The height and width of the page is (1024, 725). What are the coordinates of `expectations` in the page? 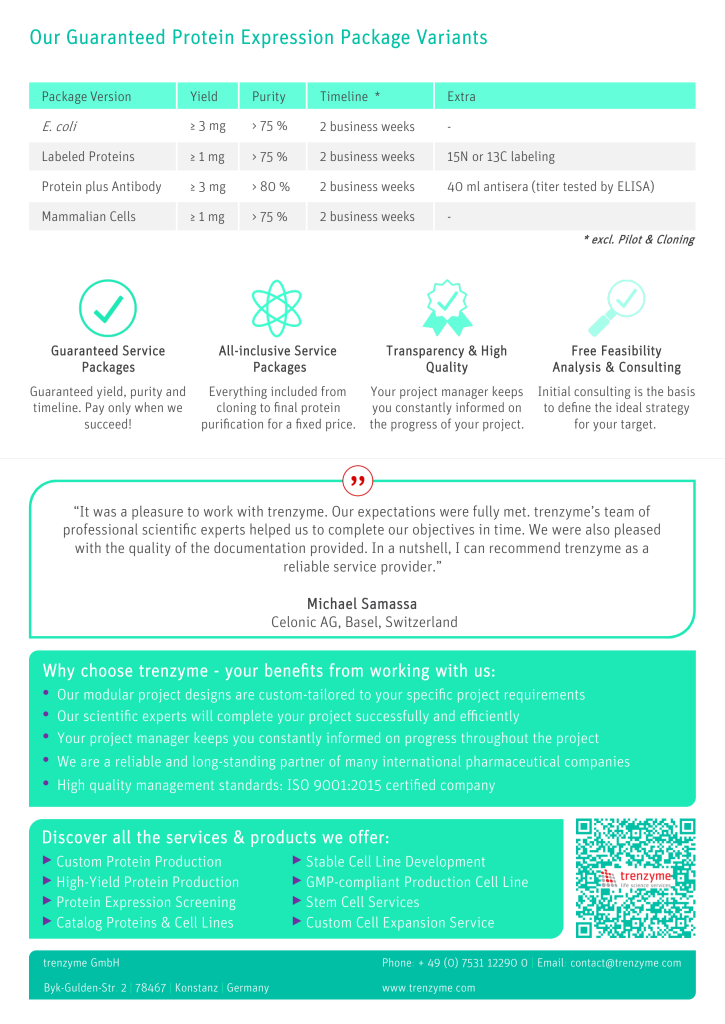 It's located at (396, 513).
